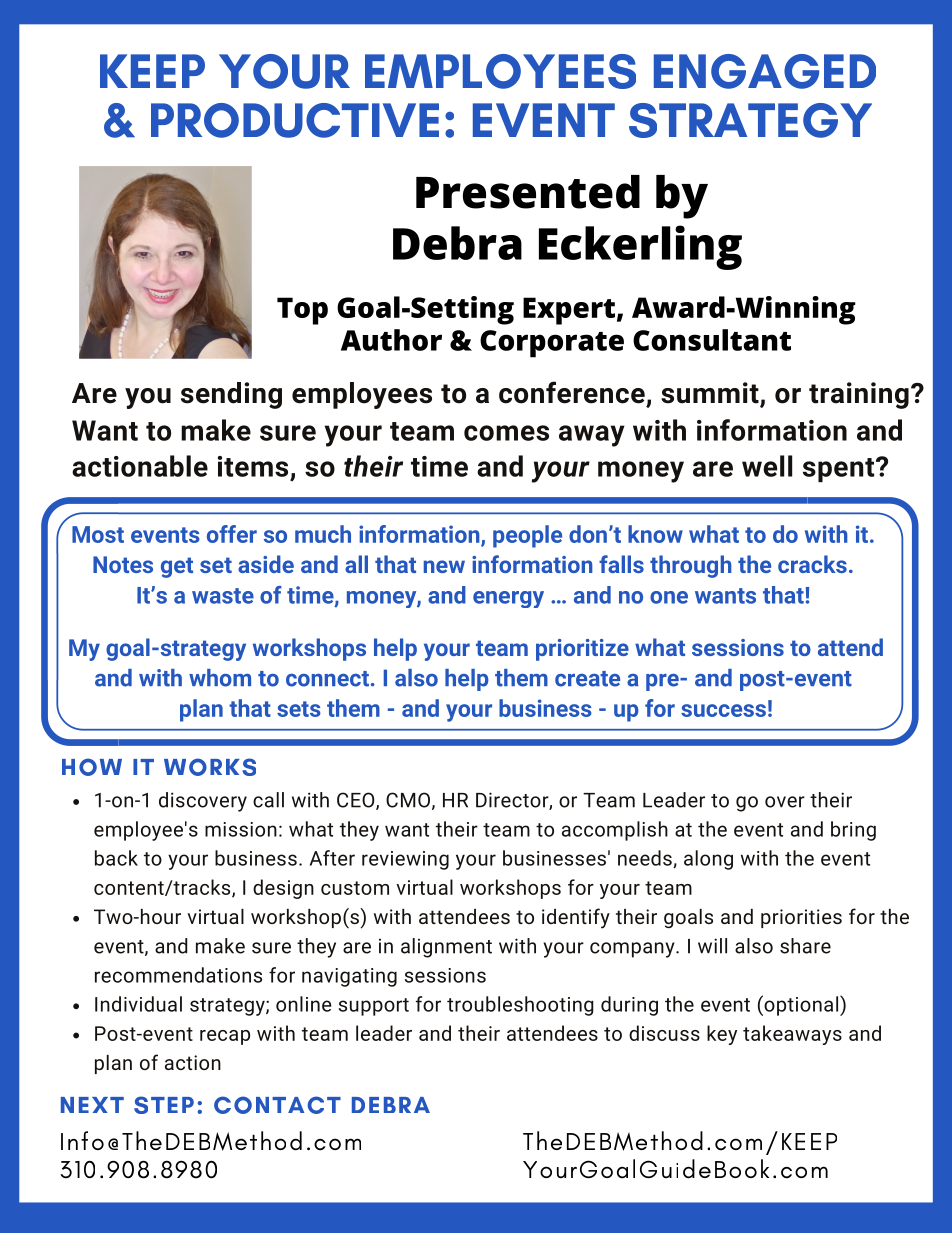  I want to click on ENGAGED, so click(765, 71).
